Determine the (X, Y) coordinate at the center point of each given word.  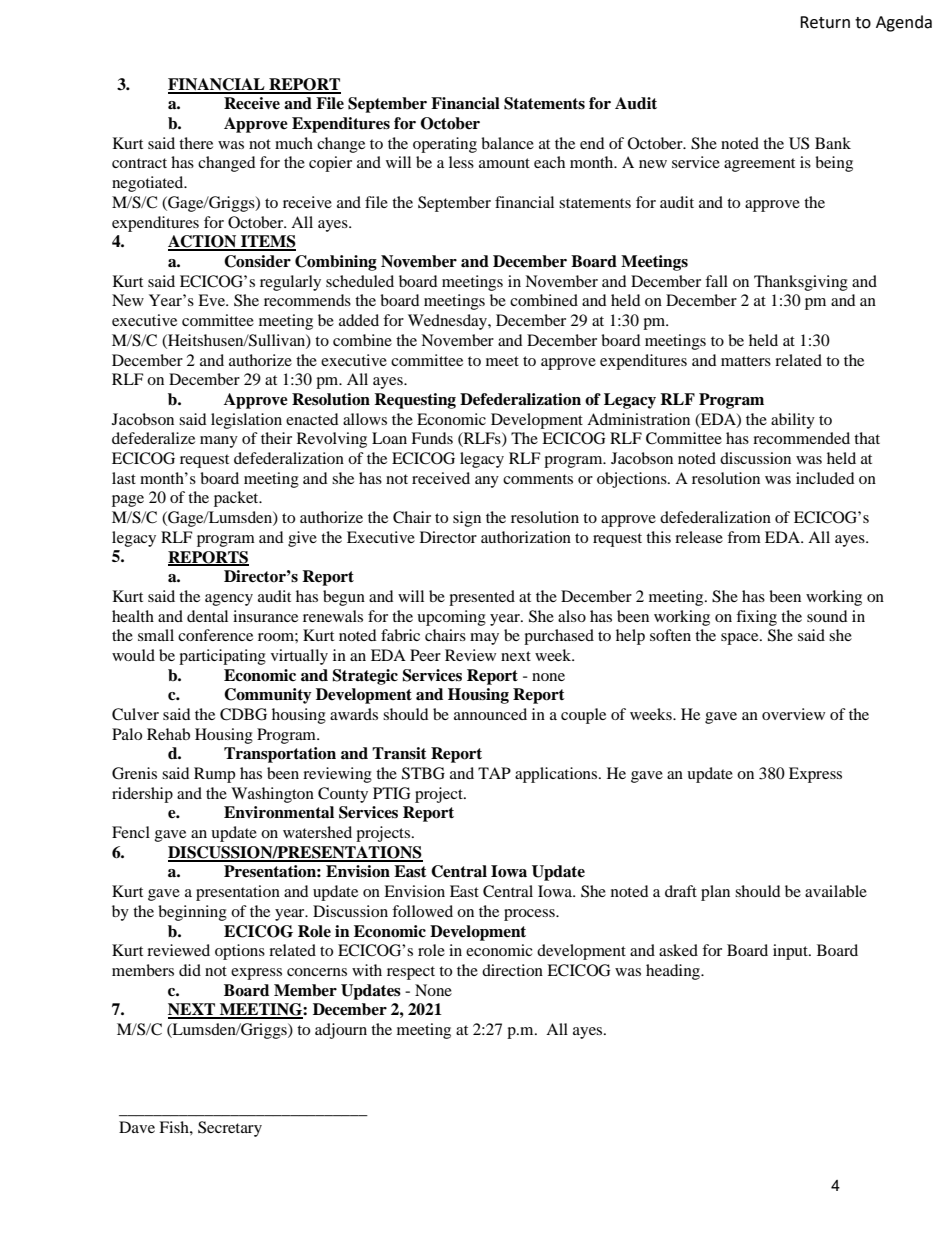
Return (825, 22)
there (196, 143)
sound (827, 616)
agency (229, 600)
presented (482, 598)
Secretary (230, 1129)
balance (507, 143)
